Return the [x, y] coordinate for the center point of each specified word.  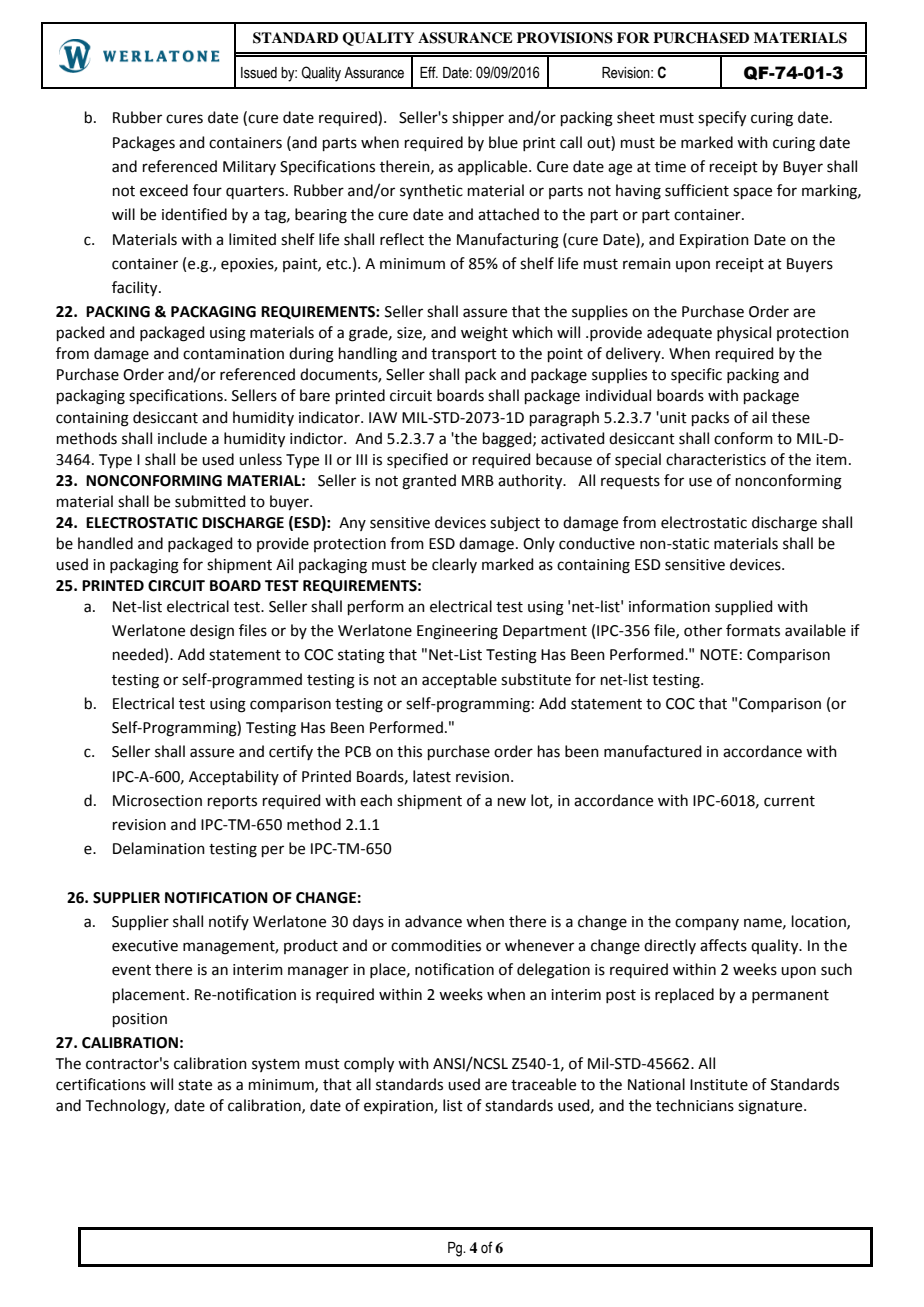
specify [722, 119]
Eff [429, 72]
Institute [719, 1085]
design [212, 632]
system [276, 1065]
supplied [744, 607]
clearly [454, 565]
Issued [259, 73]
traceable [543, 1084]
